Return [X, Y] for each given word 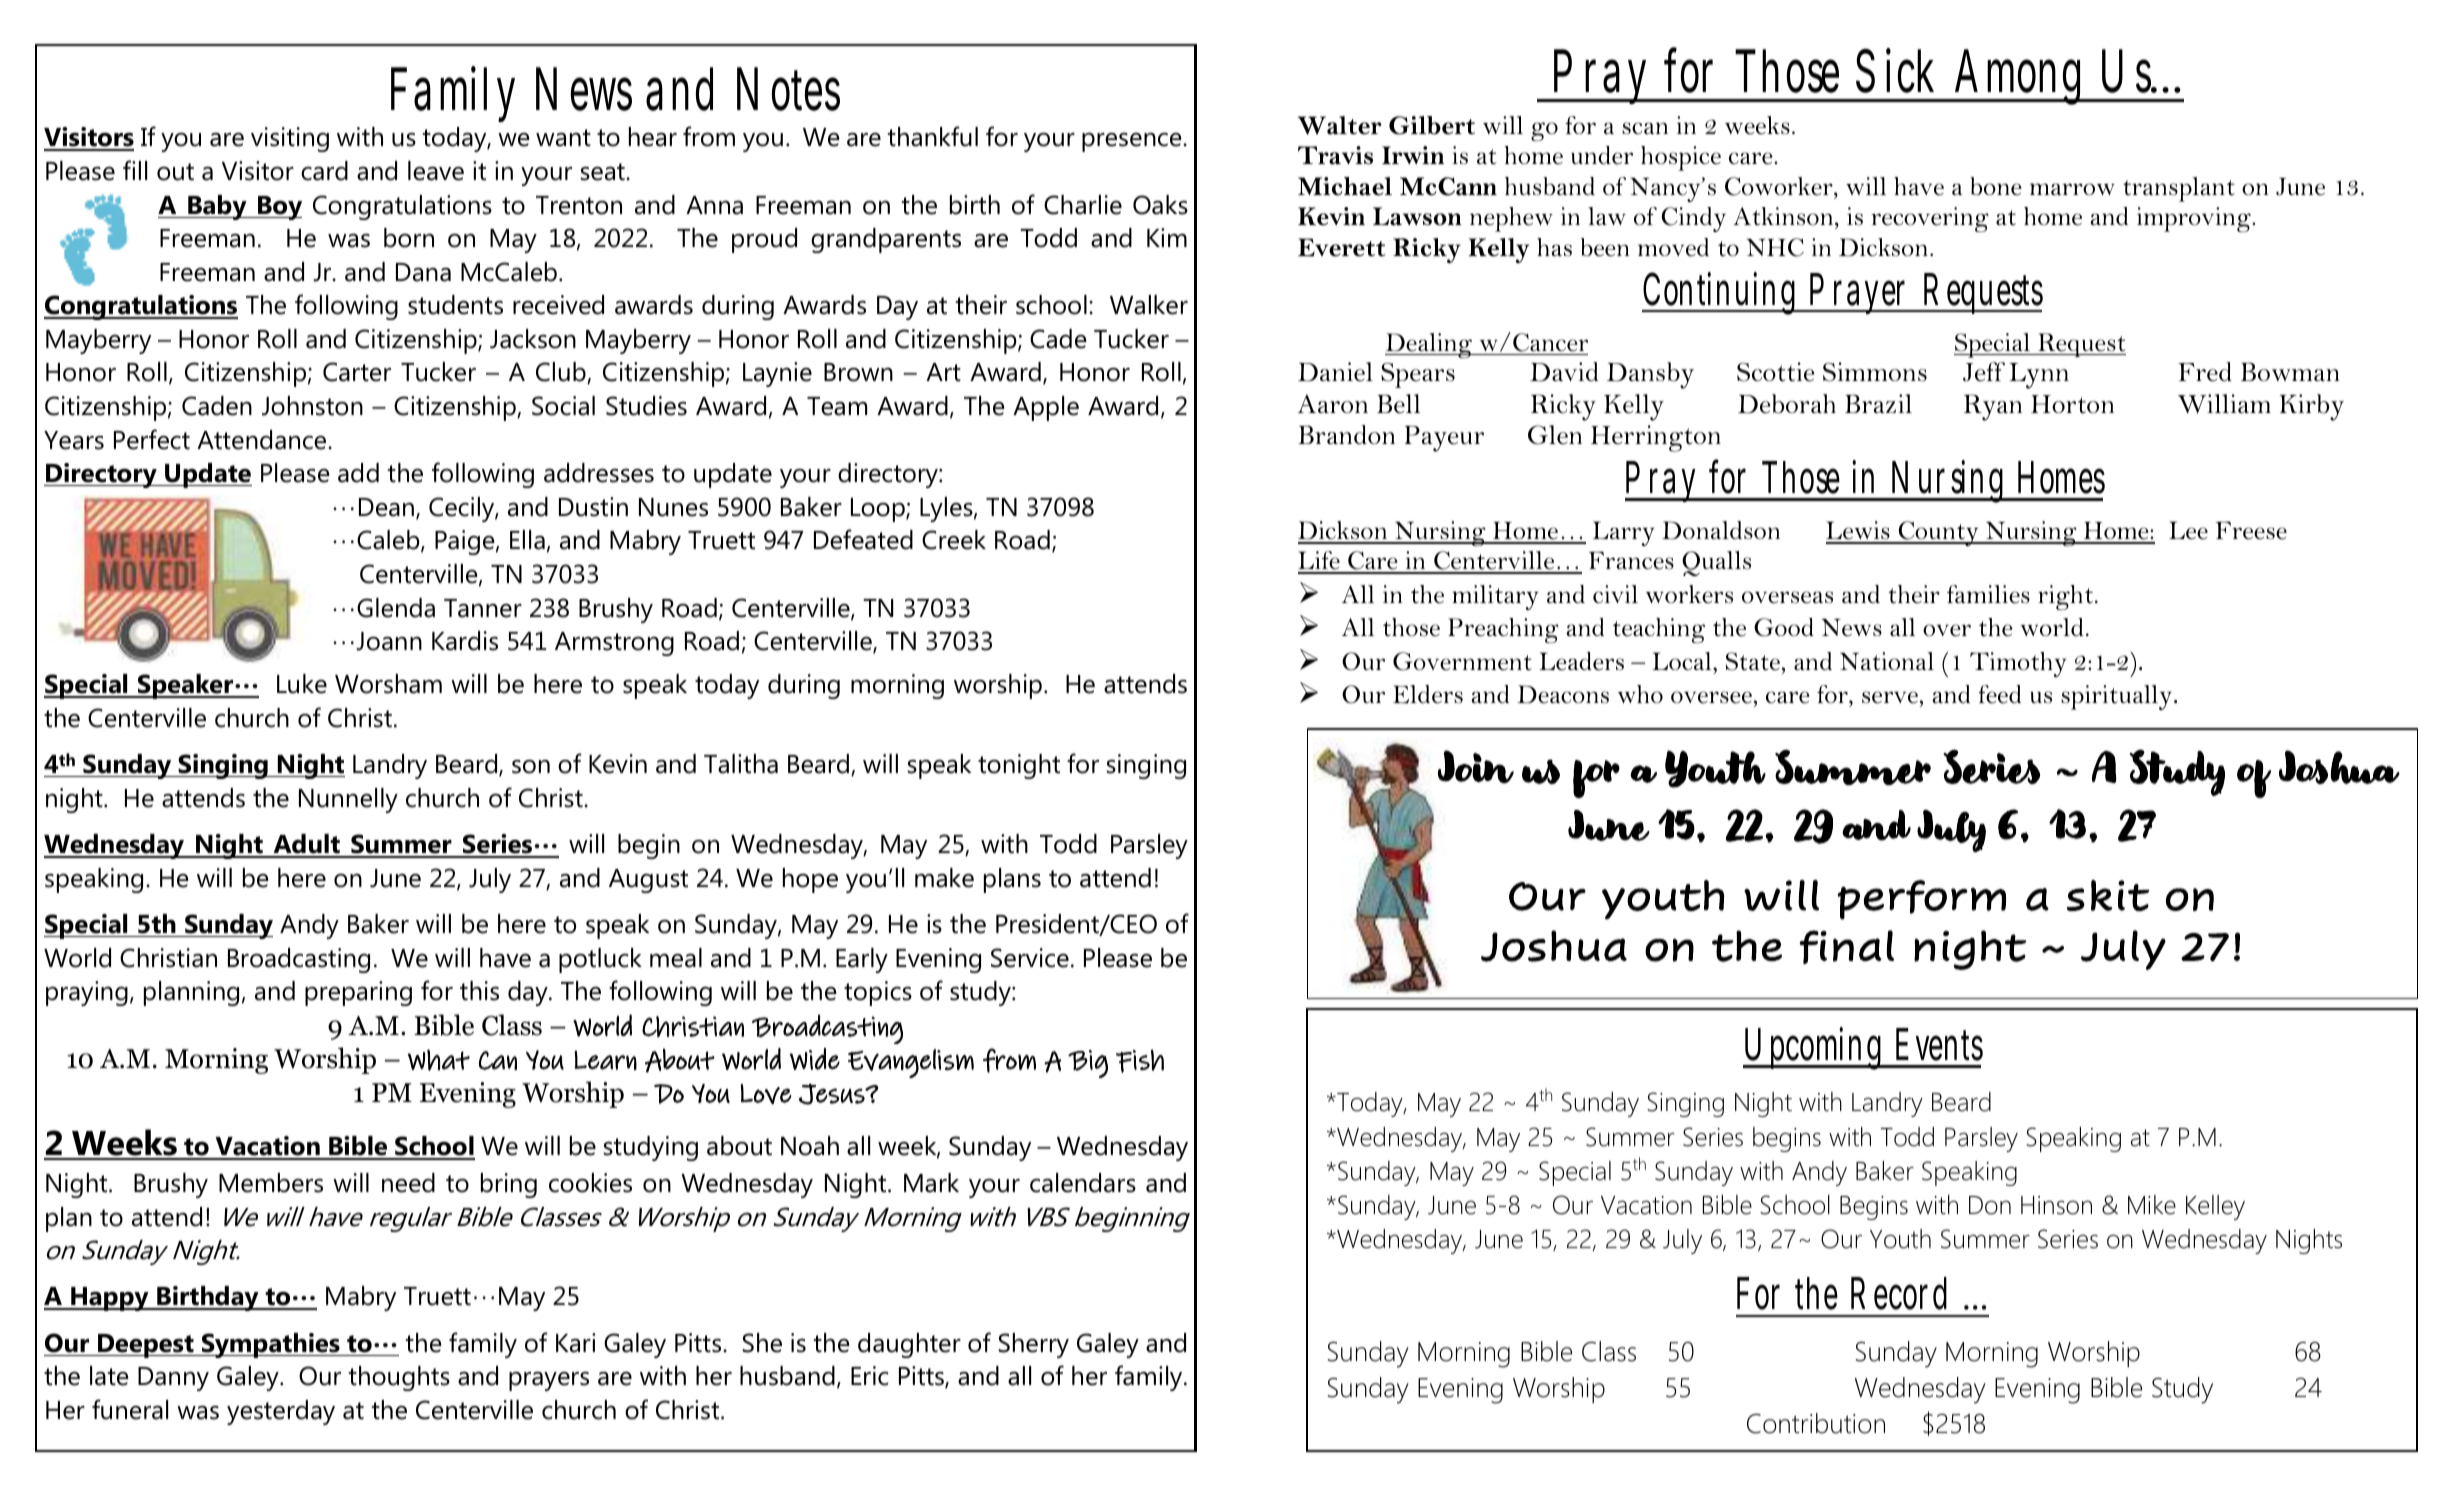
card [324, 171]
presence [1133, 142]
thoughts [399, 1378]
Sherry [1033, 1345]
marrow [2072, 189]
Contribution [1816, 1423]
